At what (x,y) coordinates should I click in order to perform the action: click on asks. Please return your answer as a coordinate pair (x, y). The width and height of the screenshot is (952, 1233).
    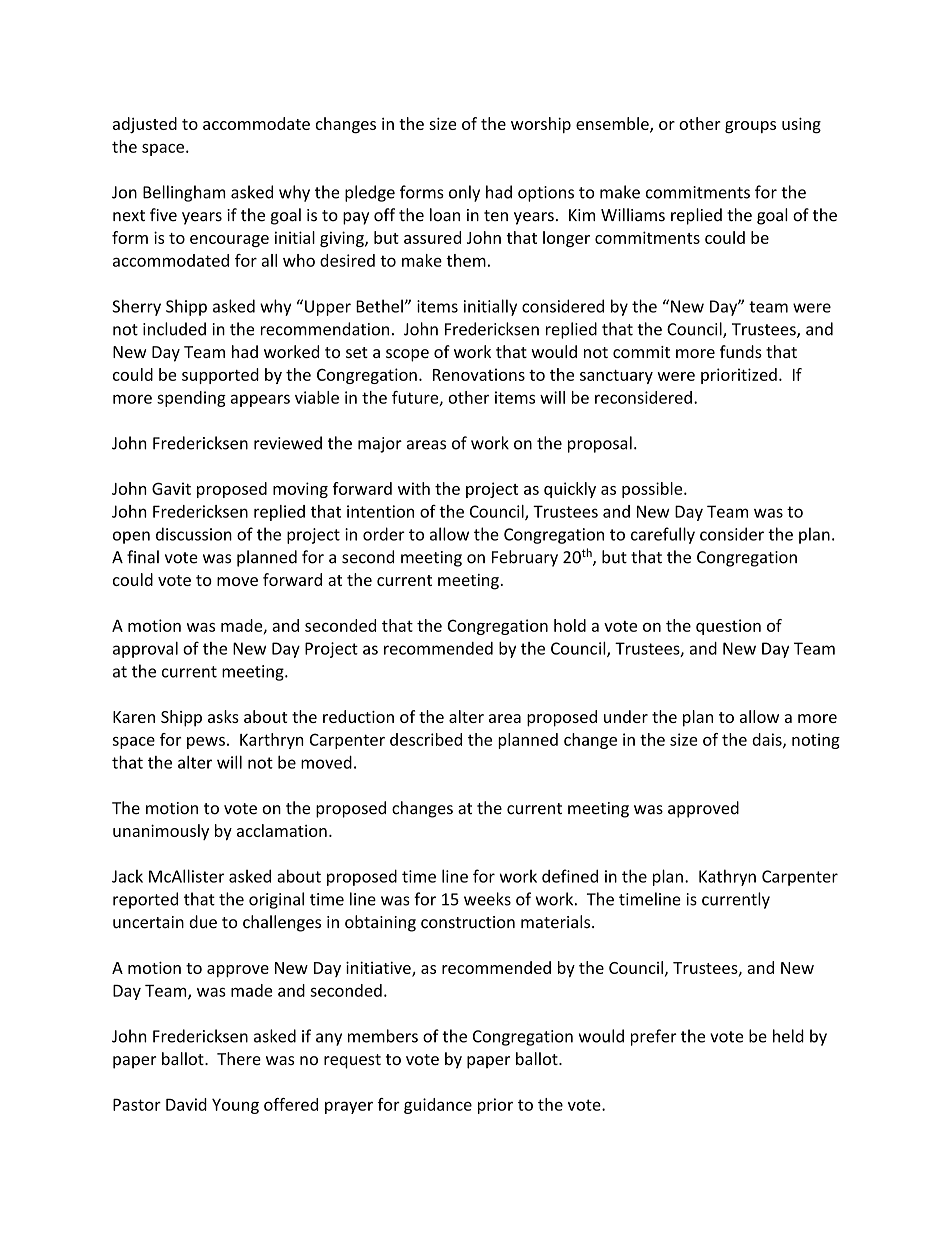
    Looking at the image, I should click on (223, 716).
